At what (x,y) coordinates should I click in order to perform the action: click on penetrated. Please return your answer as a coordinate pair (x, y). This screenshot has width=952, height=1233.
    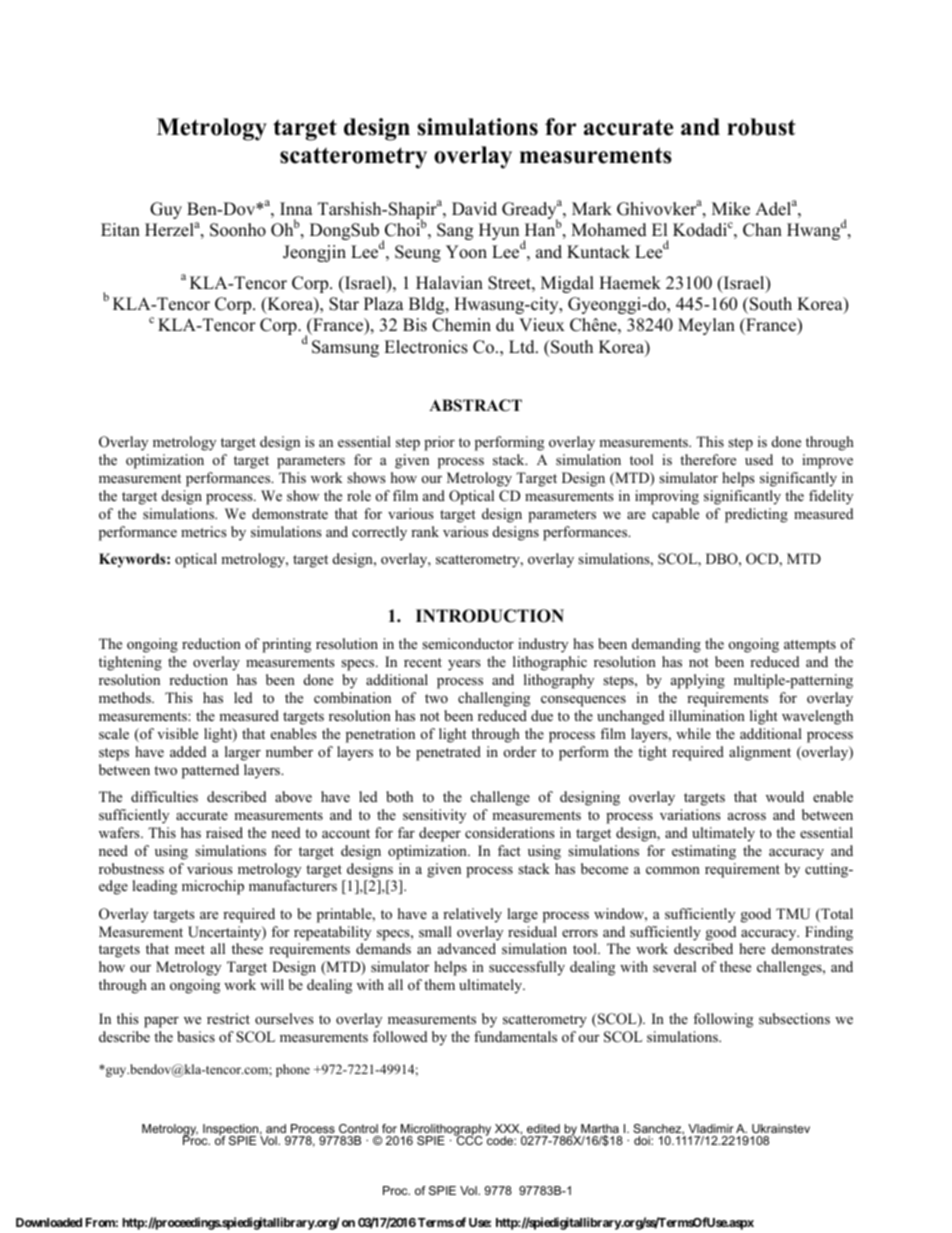
    Looking at the image, I should click on (448, 753).
